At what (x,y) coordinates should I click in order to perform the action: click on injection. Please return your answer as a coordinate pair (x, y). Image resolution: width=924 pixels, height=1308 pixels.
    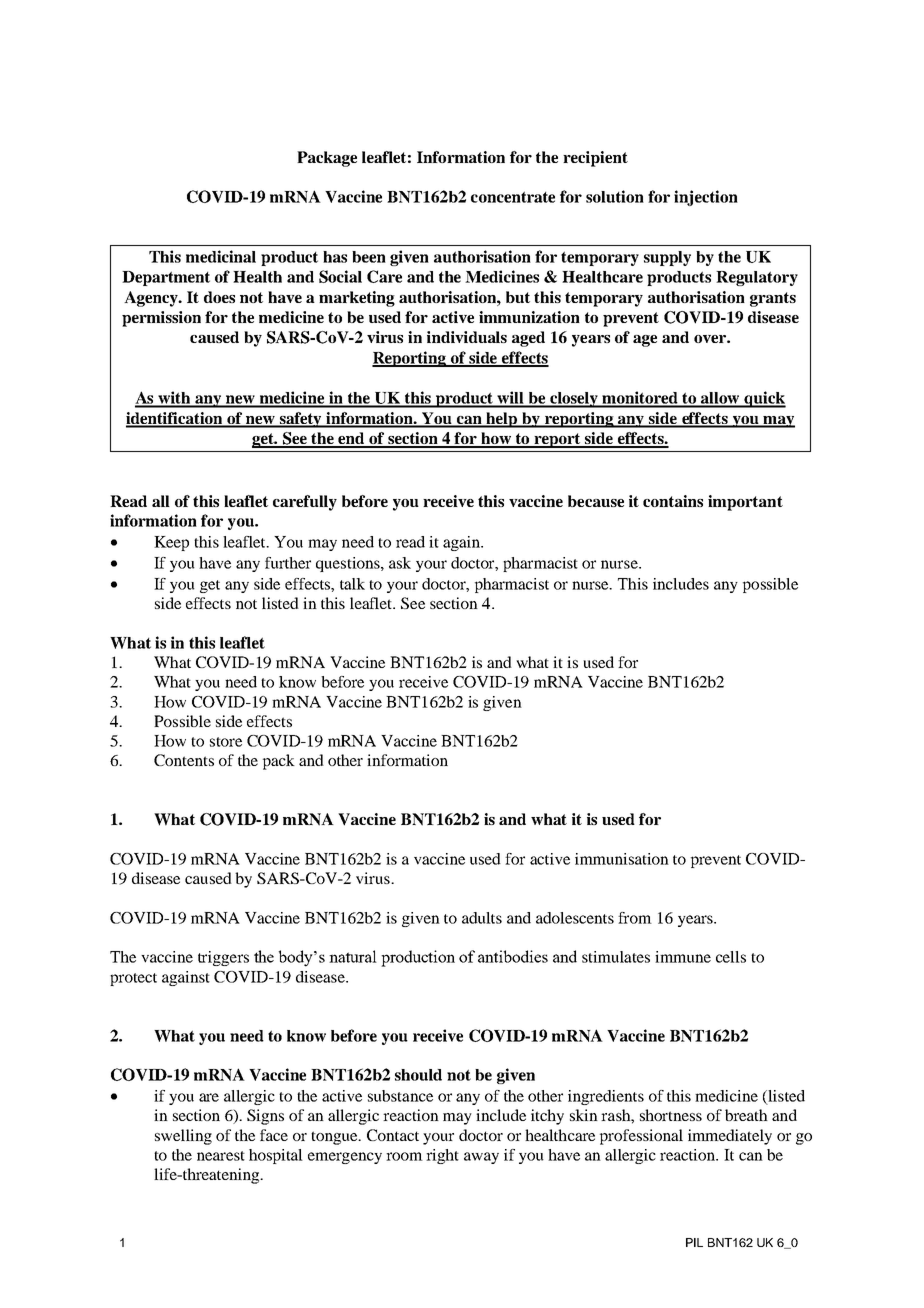
    Looking at the image, I should click on (706, 198).
